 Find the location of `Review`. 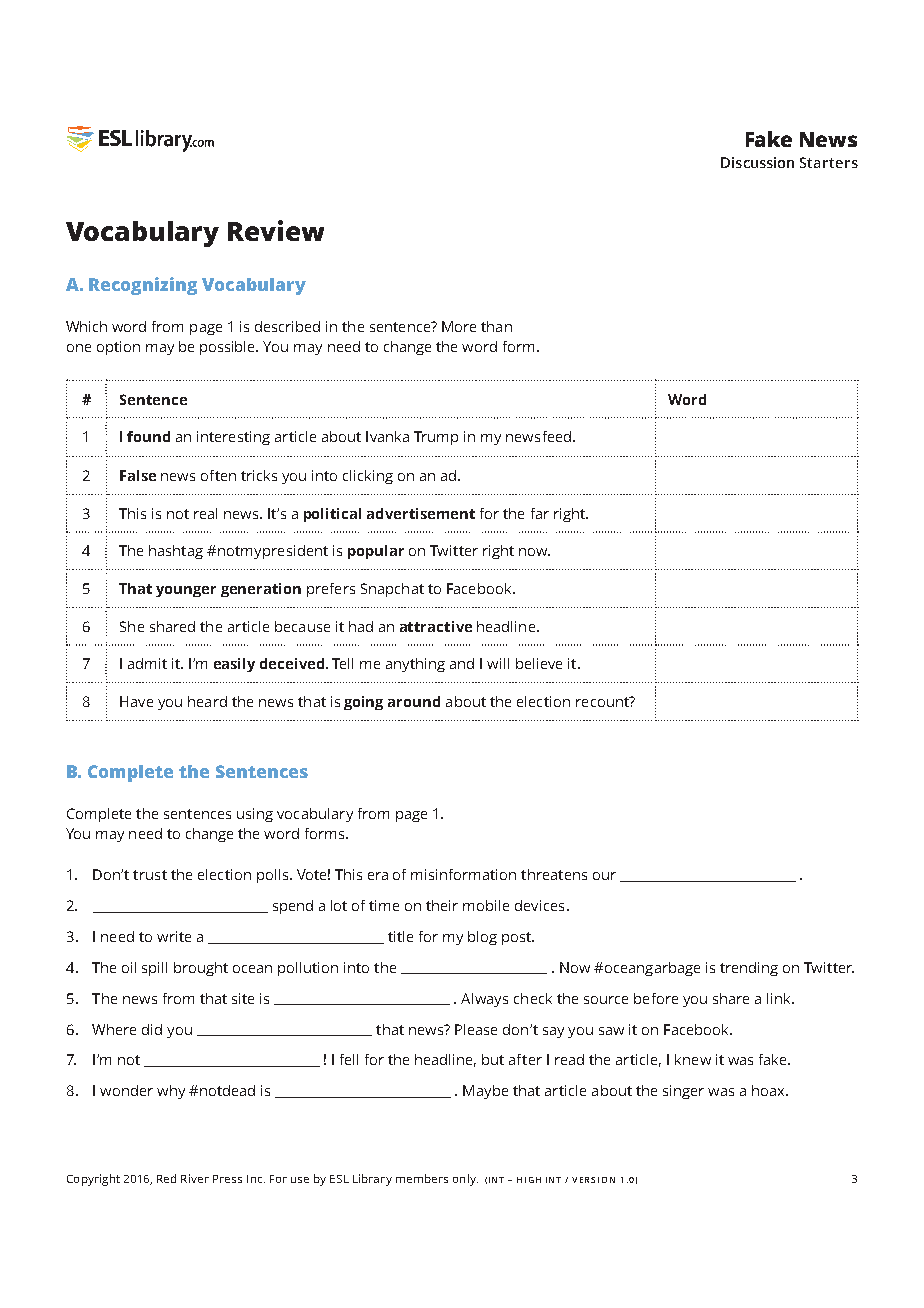

Review is located at coordinates (276, 230).
